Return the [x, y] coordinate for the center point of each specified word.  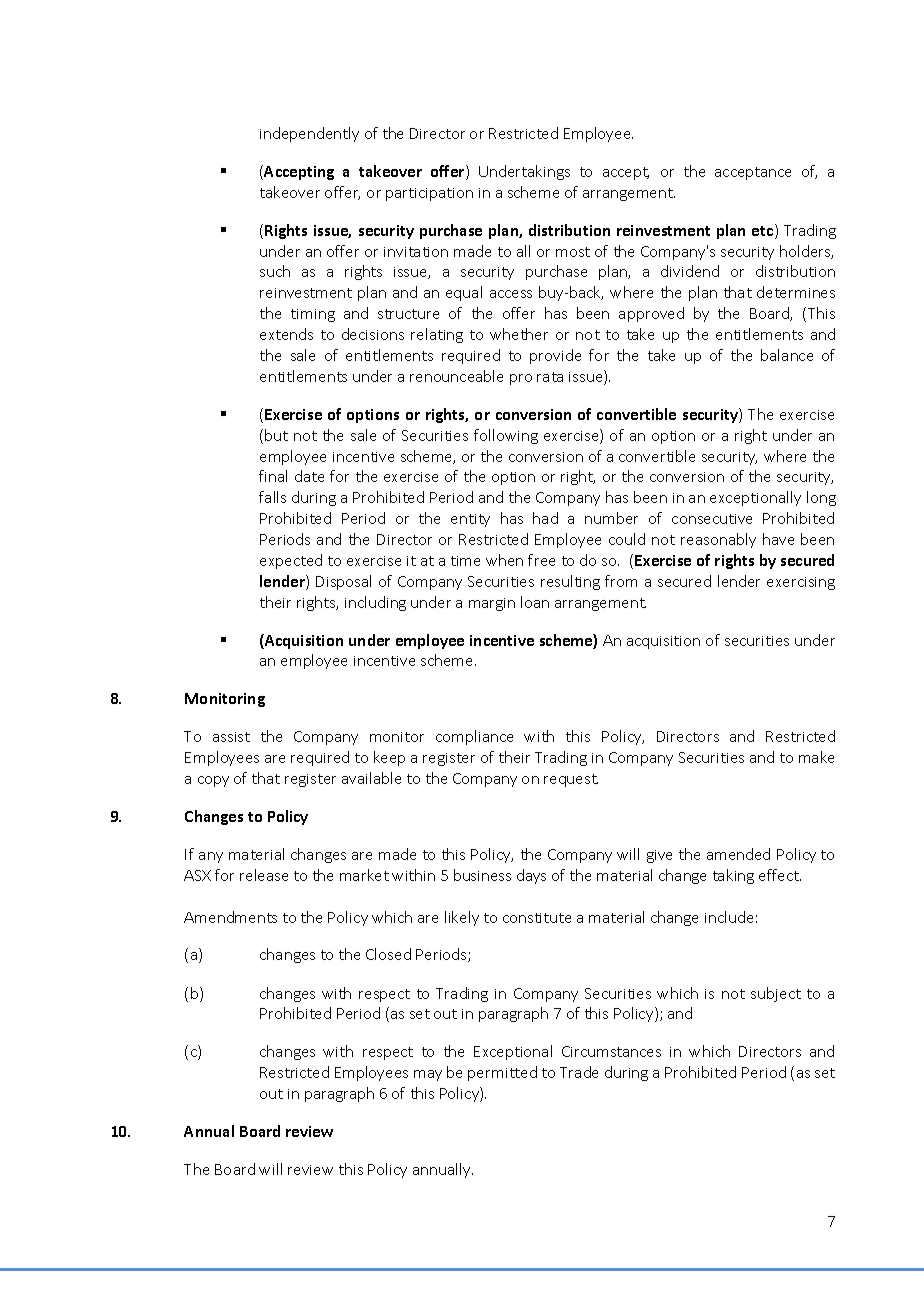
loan [535, 602]
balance [787, 355]
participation [429, 194]
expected [291, 561]
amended [738, 854]
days [531, 876]
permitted [502, 1073]
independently [309, 134]
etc [762, 231]
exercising [801, 583]
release [264, 875]
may [428, 1075]
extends [286, 334]
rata [550, 377]
